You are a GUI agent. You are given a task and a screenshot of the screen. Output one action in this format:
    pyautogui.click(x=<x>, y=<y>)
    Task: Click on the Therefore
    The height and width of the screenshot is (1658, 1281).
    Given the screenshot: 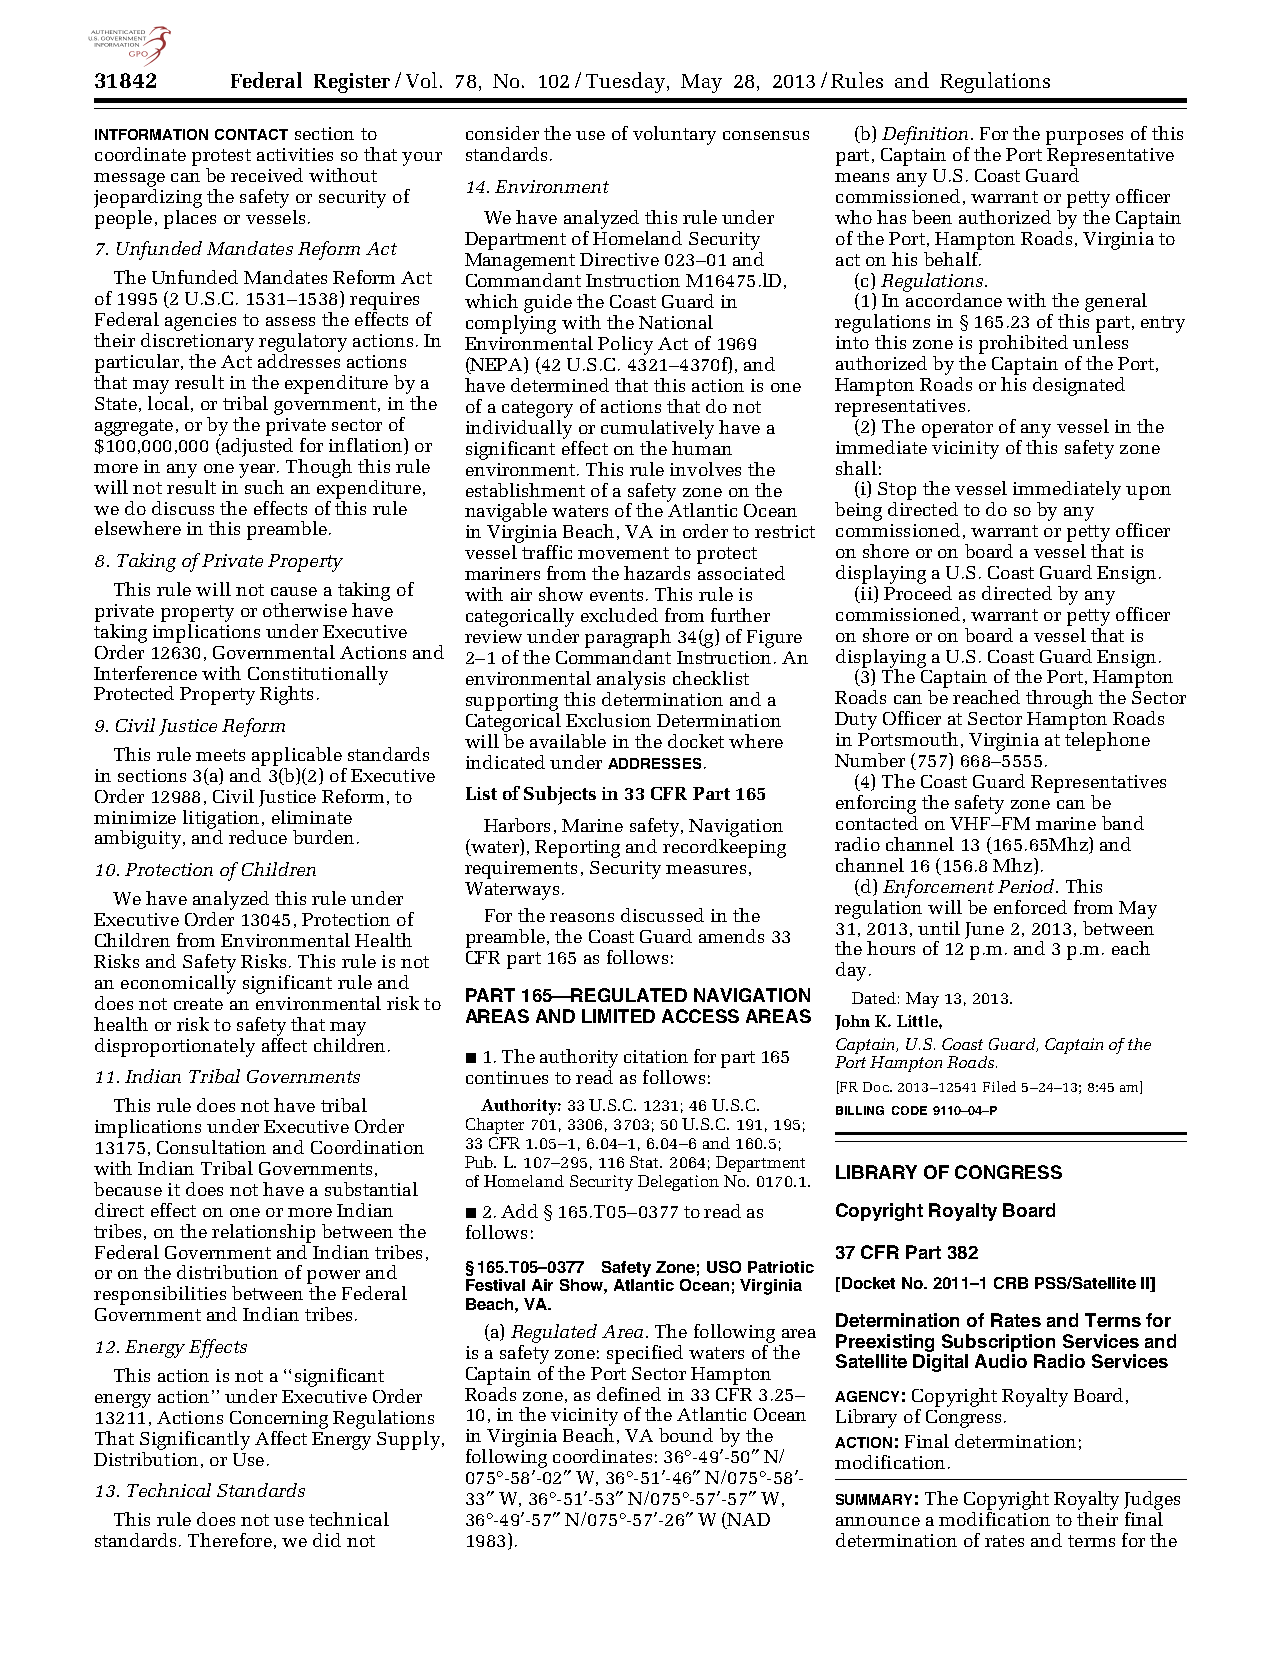 What is the action you would take?
    pyautogui.click(x=230, y=1540)
